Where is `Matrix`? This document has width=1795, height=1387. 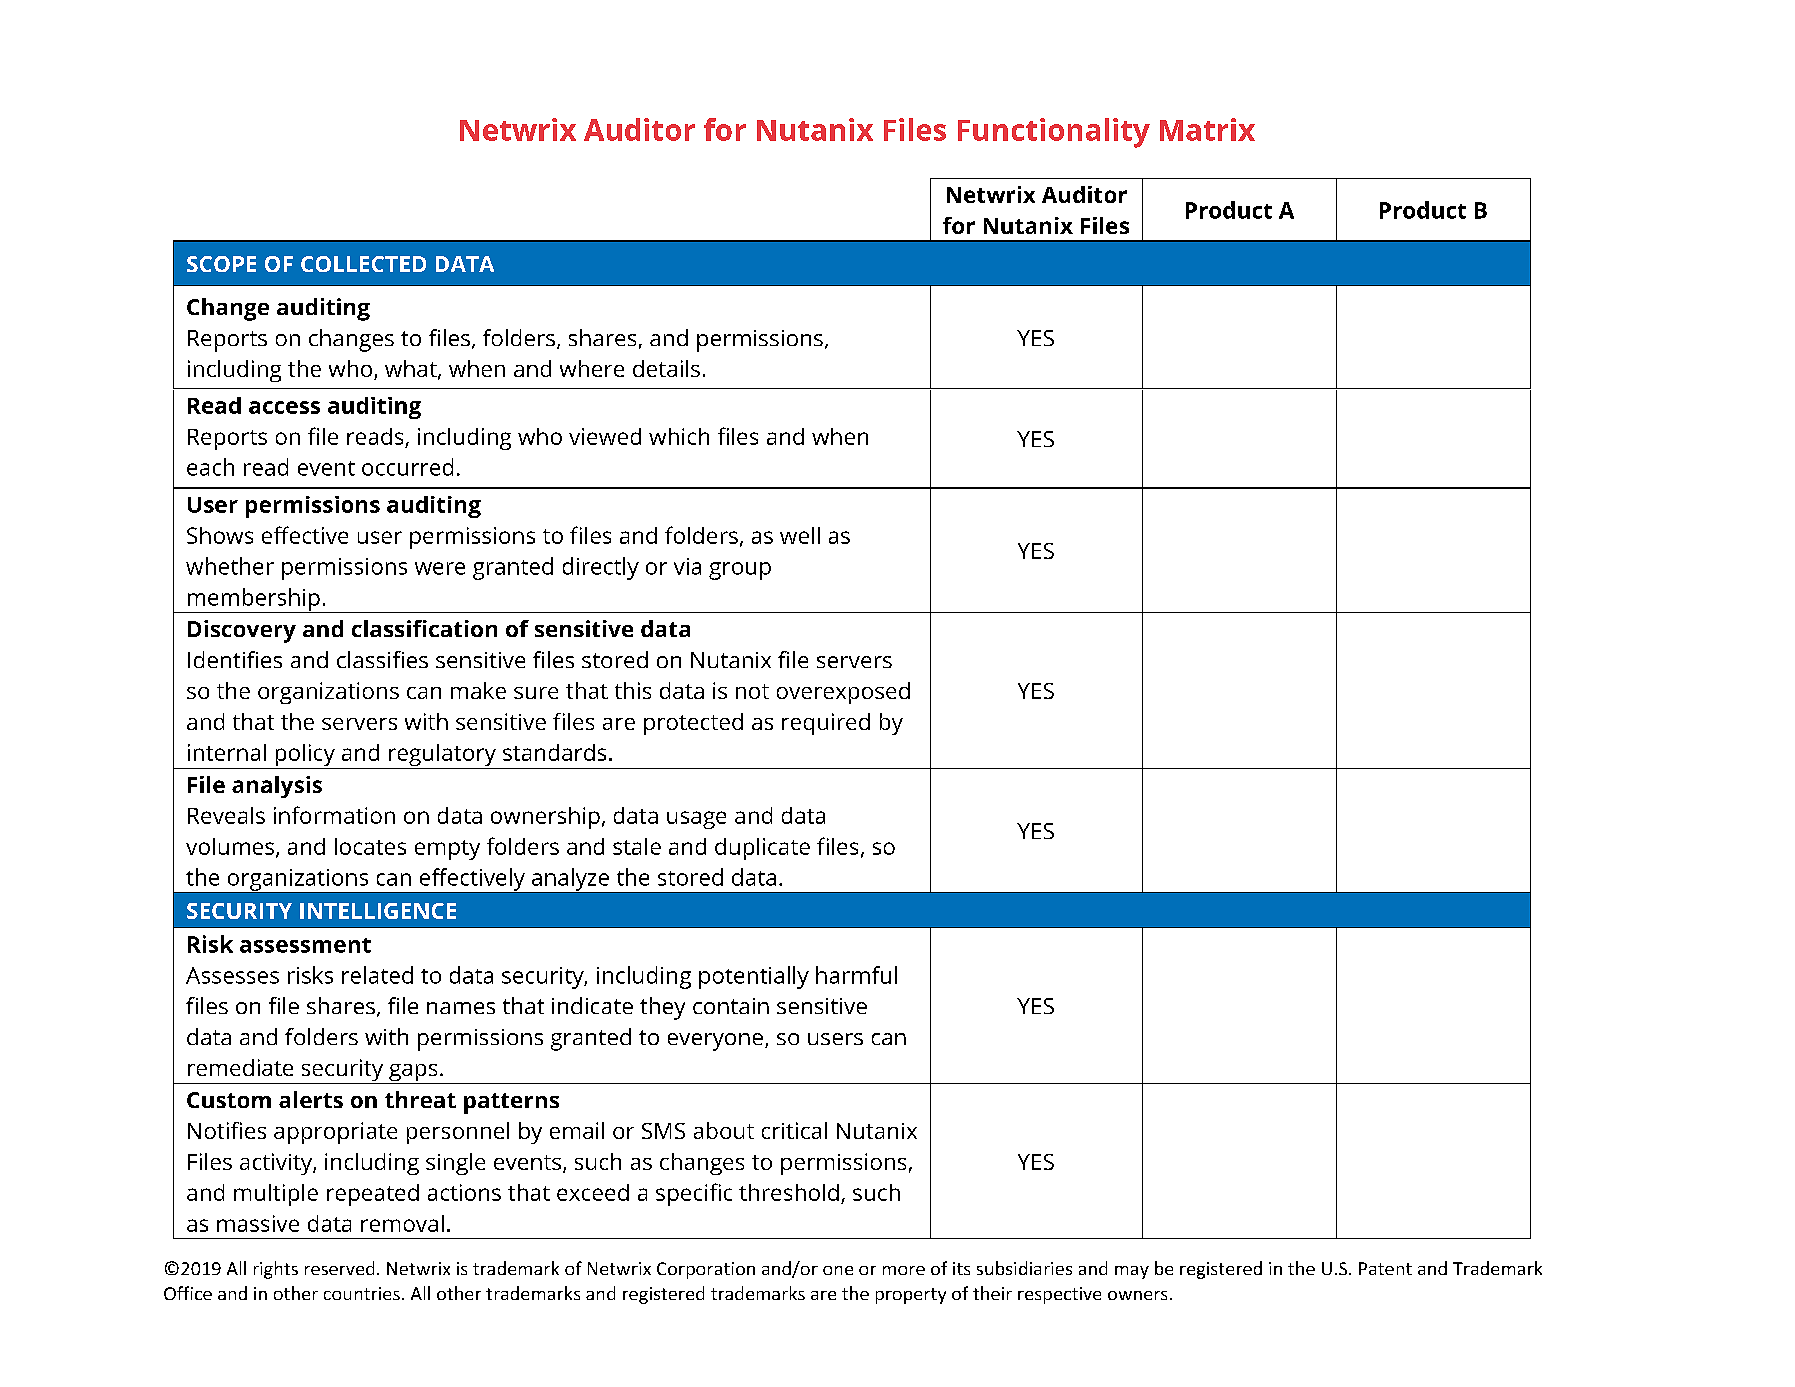
Matrix is located at coordinates (1207, 129).
